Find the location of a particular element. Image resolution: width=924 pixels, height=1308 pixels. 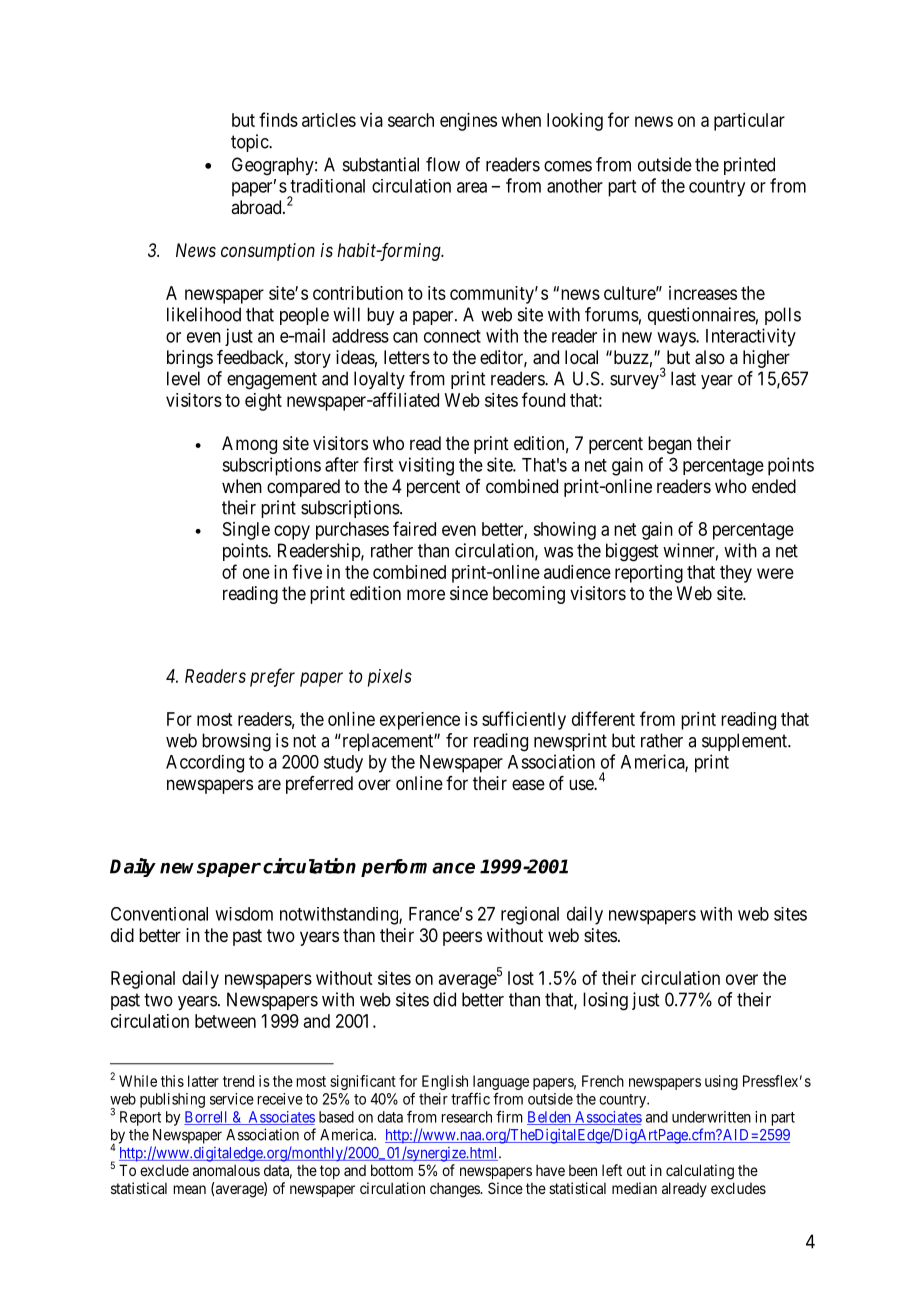

supplement is located at coordinates (745, 742).
